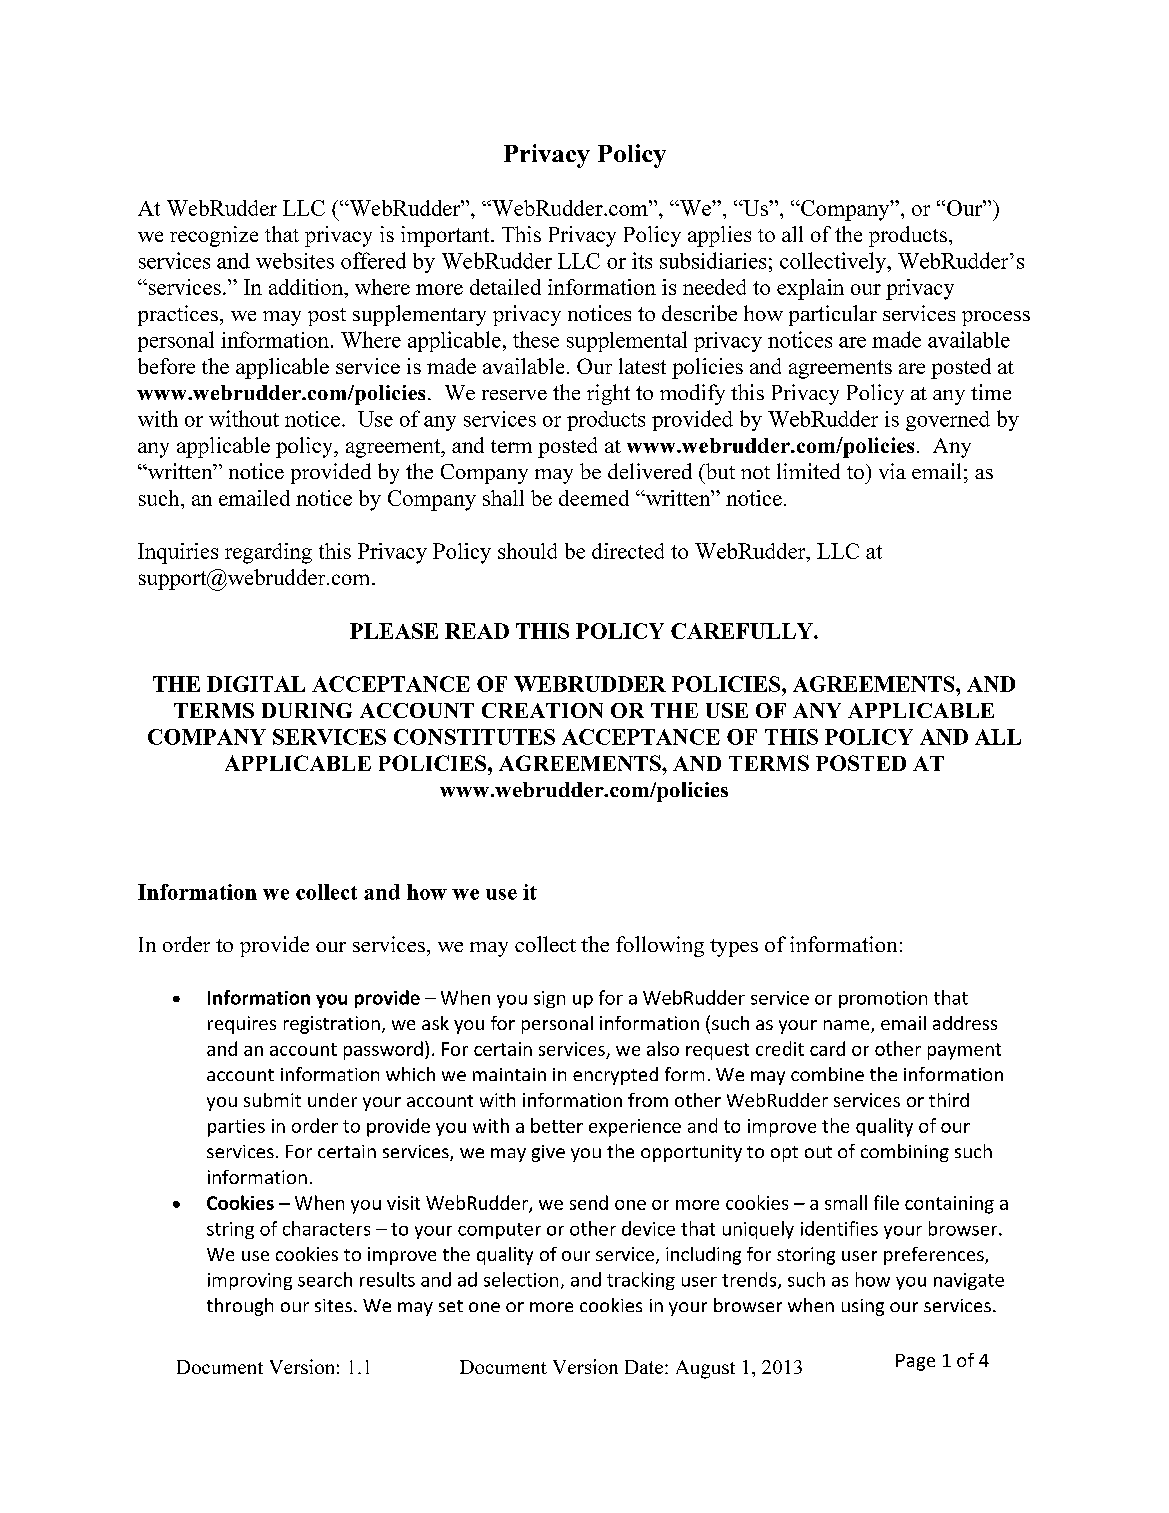  What do you see at coordinates (549, 999) in the page?
I see `sign` at bounding box center [549, 999].
